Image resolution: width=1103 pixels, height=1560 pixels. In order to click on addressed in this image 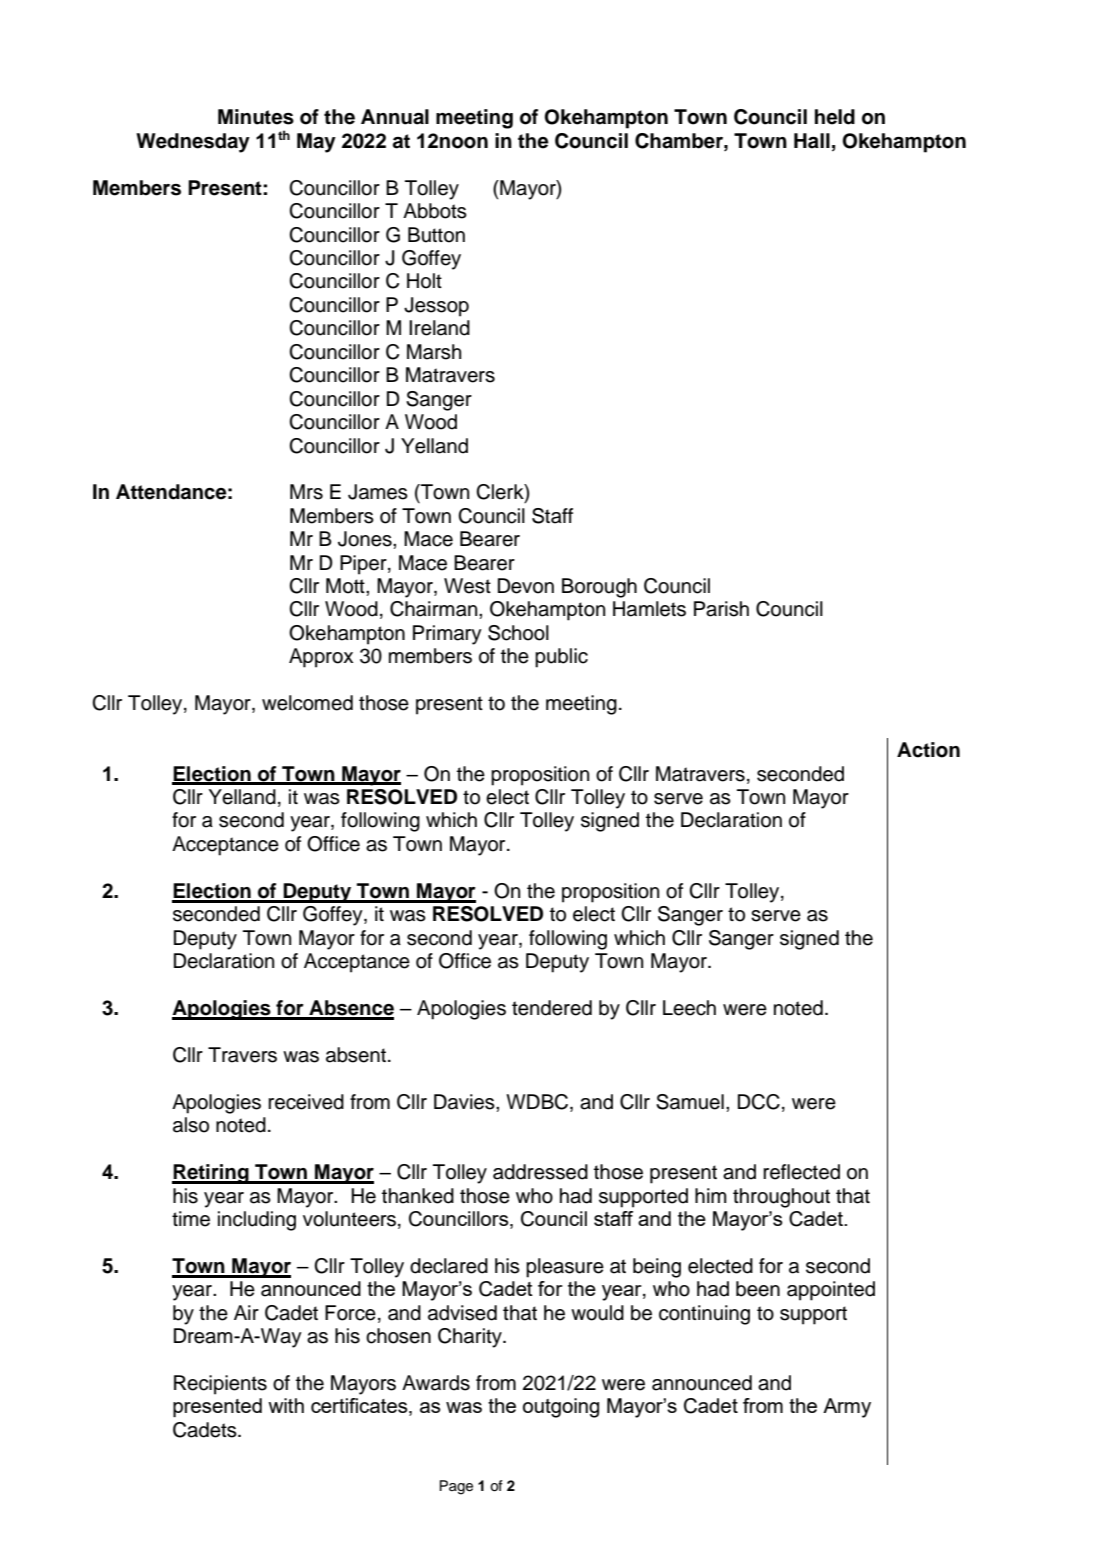, I will do `click(540, 1172)`.
